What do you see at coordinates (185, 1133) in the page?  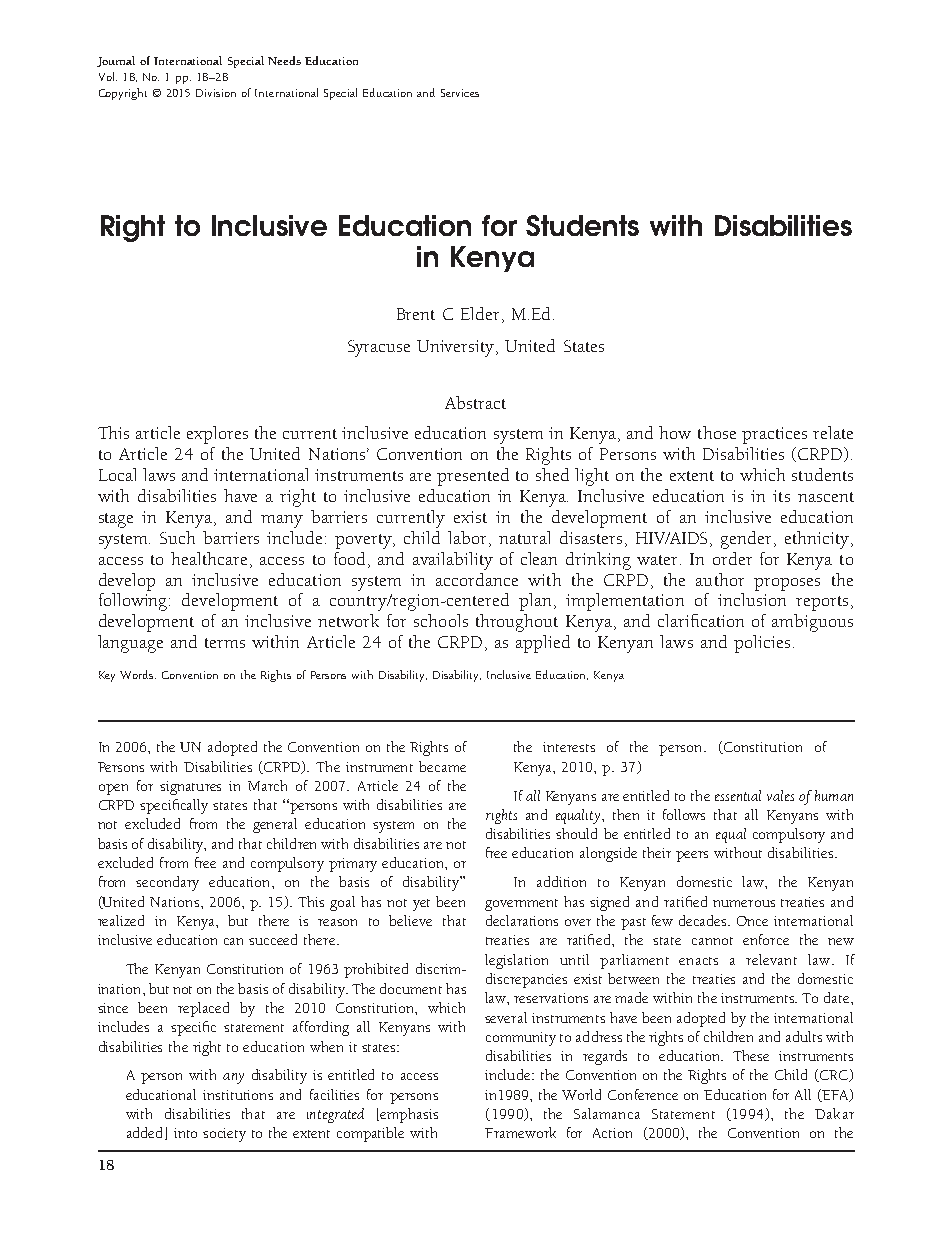 I see `into` at bounding box center [185, 1133].
